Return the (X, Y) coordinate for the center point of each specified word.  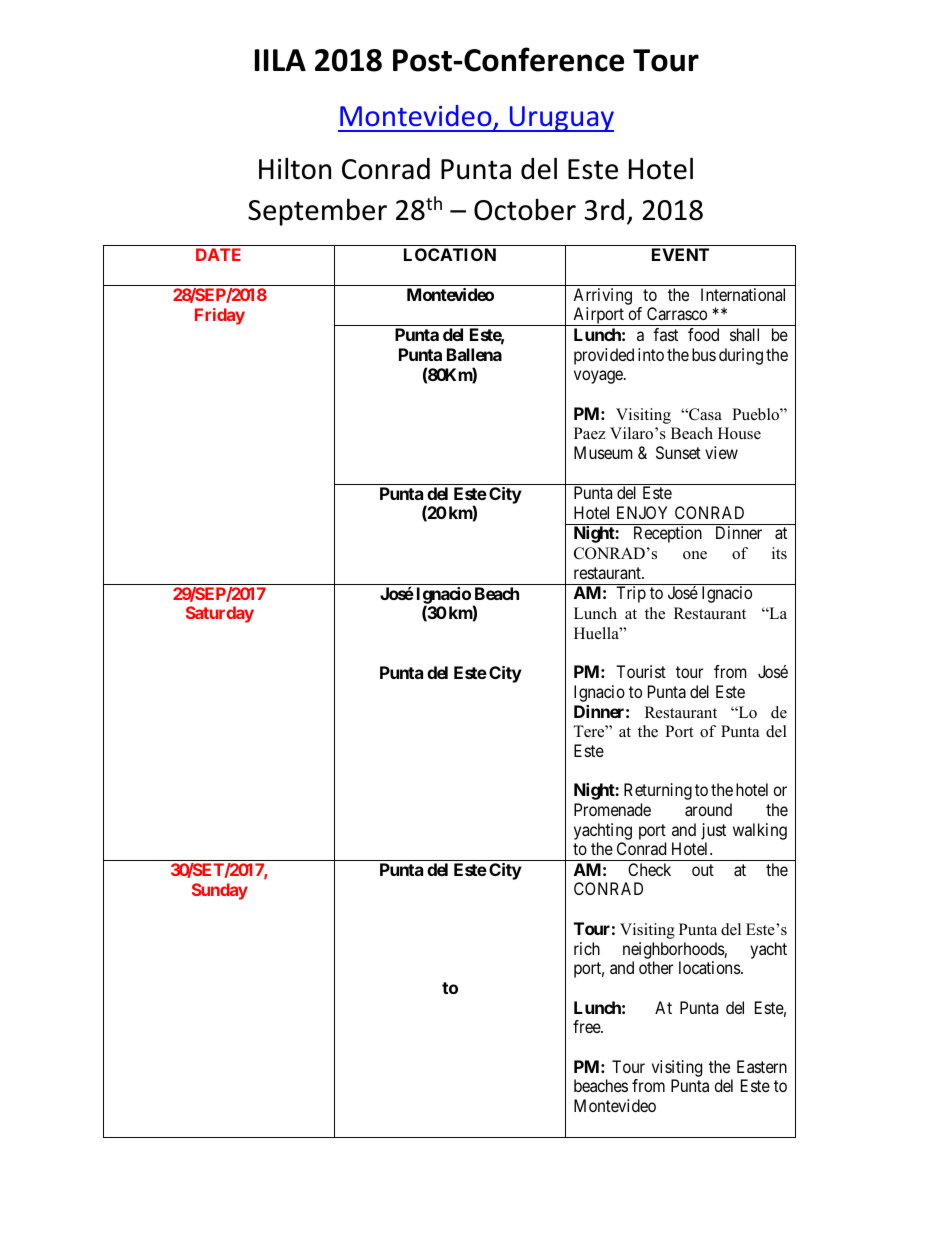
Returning (658, 791)
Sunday (220, 891)
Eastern (762, 1066)
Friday (220, 316)
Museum (603, 452)
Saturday (220, 614)
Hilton (295, 168)
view (721, 452)
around (708, 809)
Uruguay (560, 119)
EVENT (680, 254)
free (587, 1026)
